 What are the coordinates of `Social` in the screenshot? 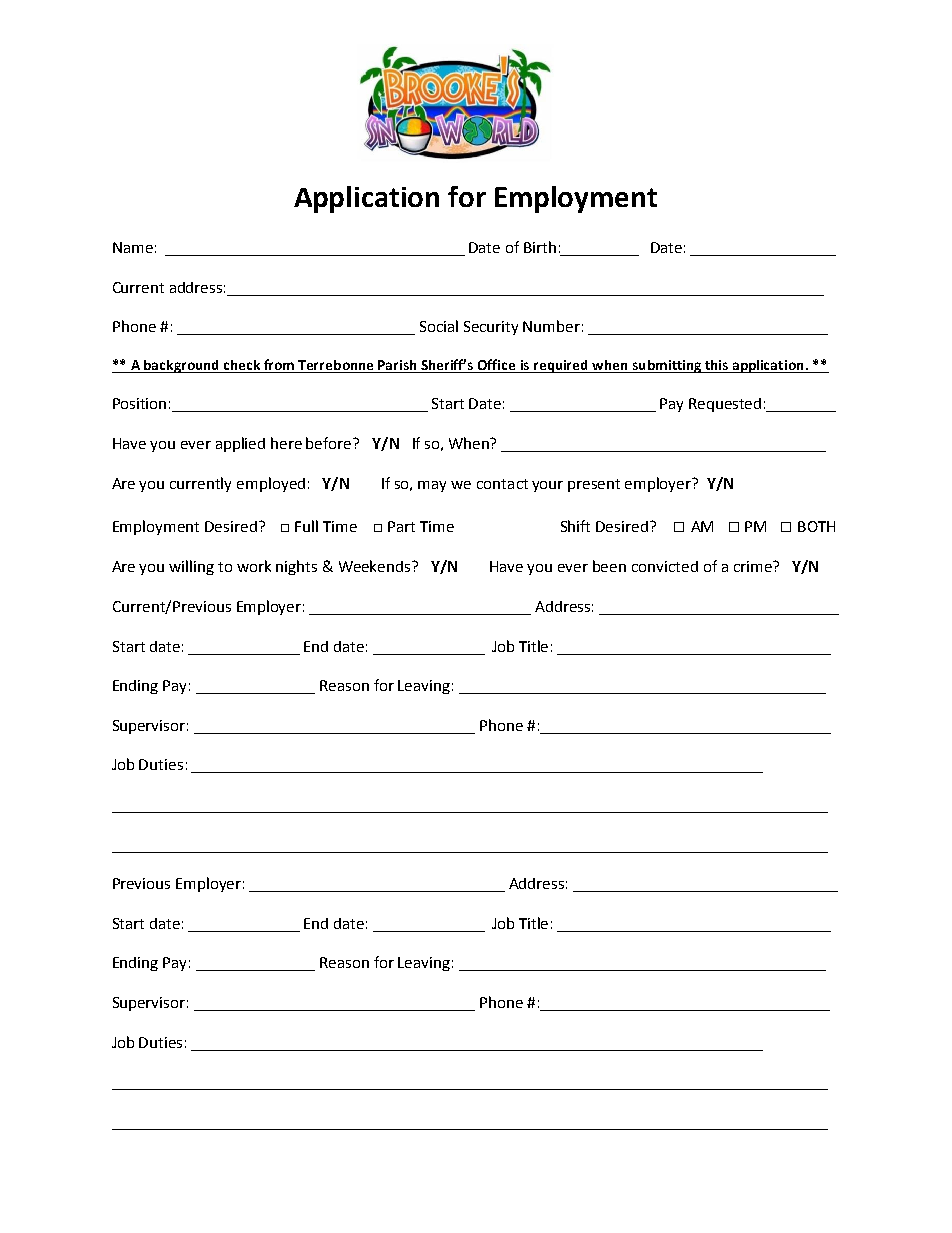 It's located at (439, 326).
